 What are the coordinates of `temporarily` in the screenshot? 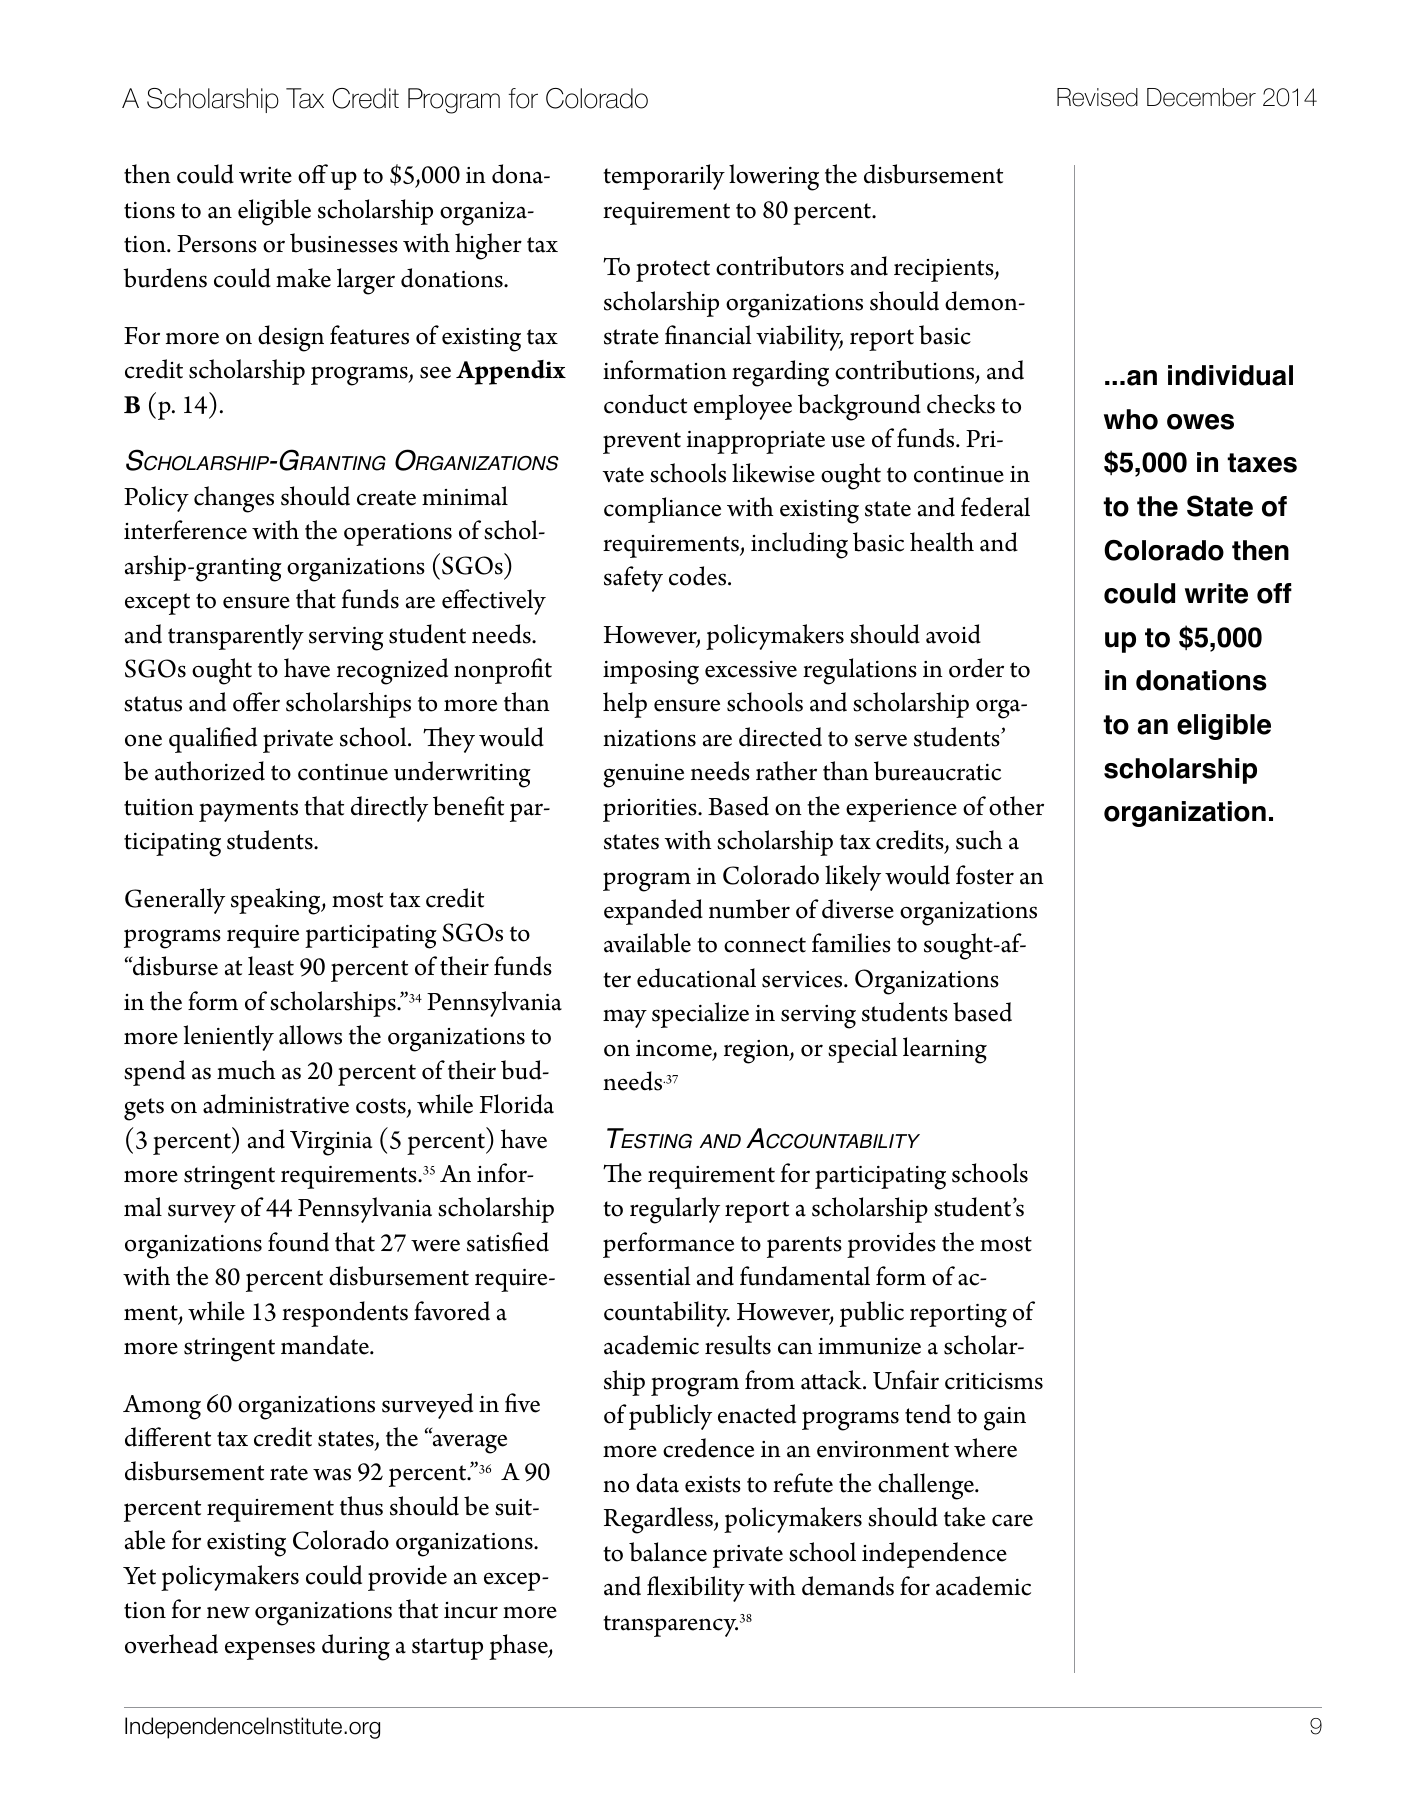 It's located at (664, 177).
